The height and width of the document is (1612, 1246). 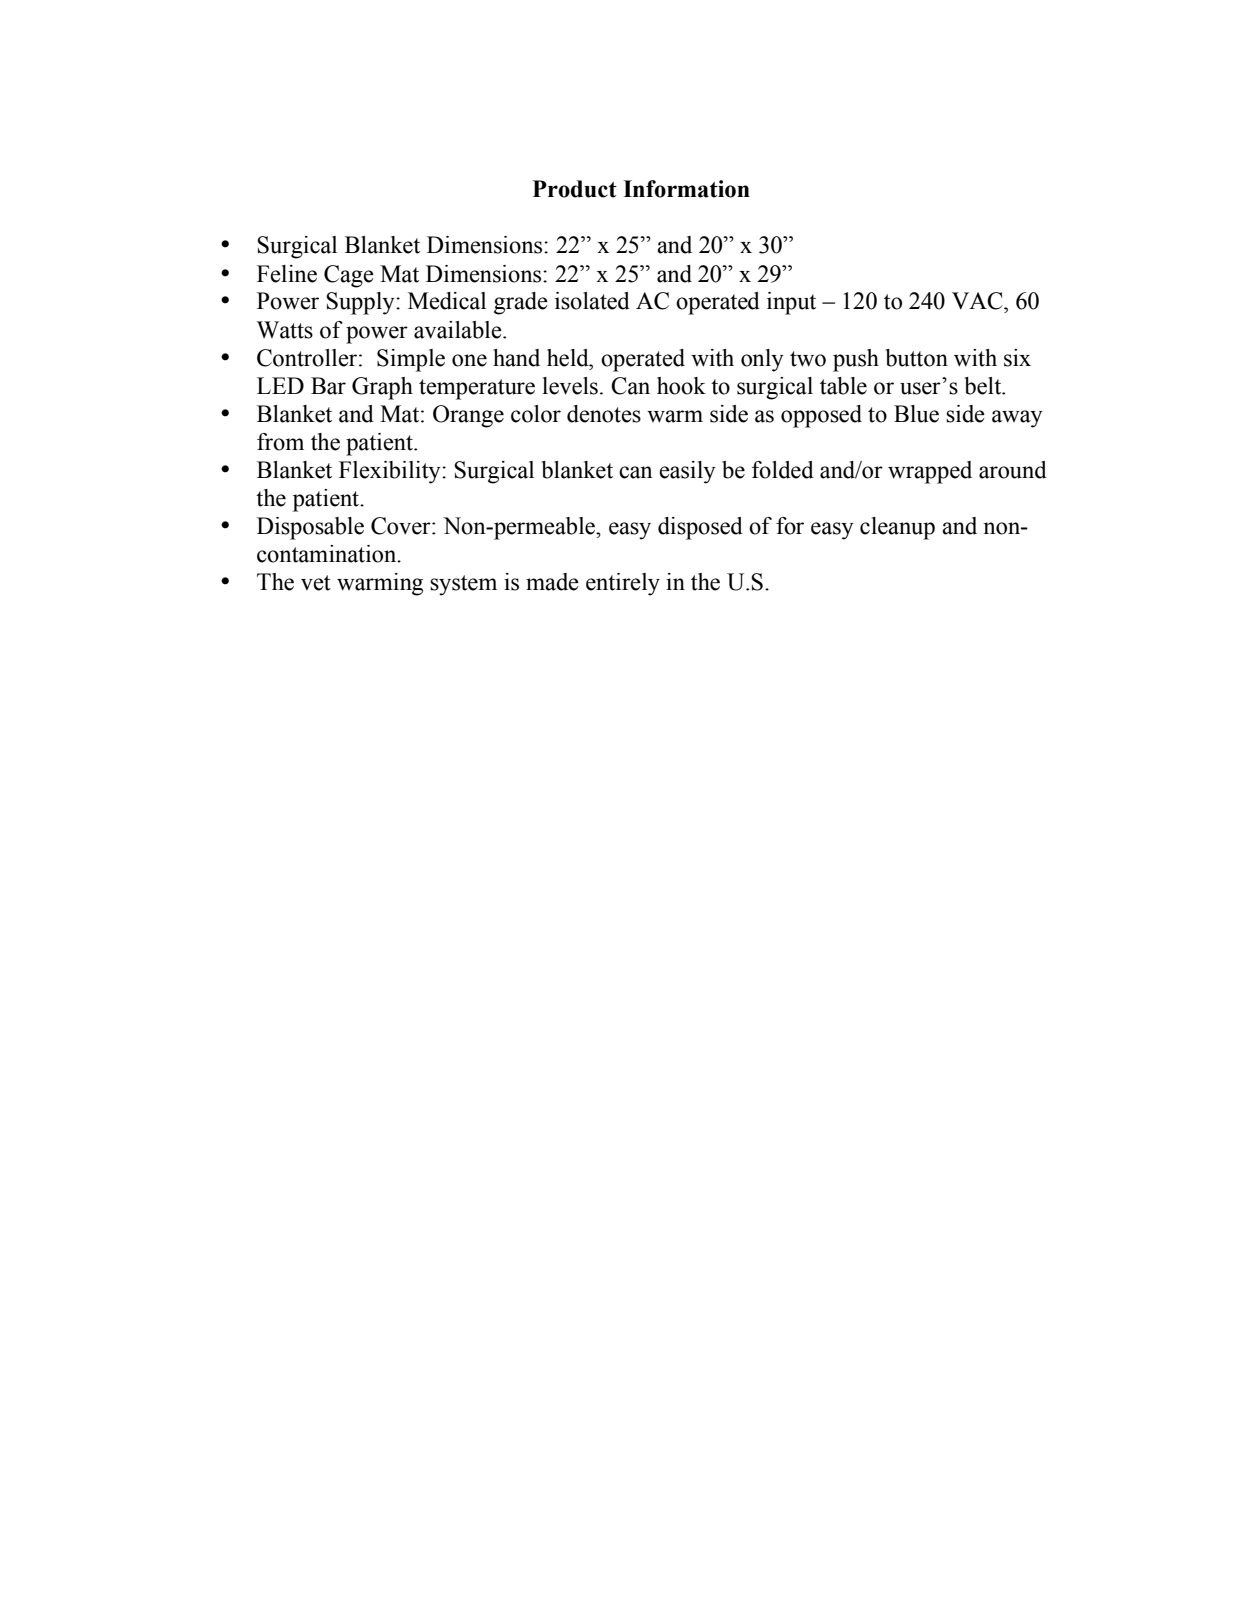 I want to click on Product, so click(x=575, y=189).
